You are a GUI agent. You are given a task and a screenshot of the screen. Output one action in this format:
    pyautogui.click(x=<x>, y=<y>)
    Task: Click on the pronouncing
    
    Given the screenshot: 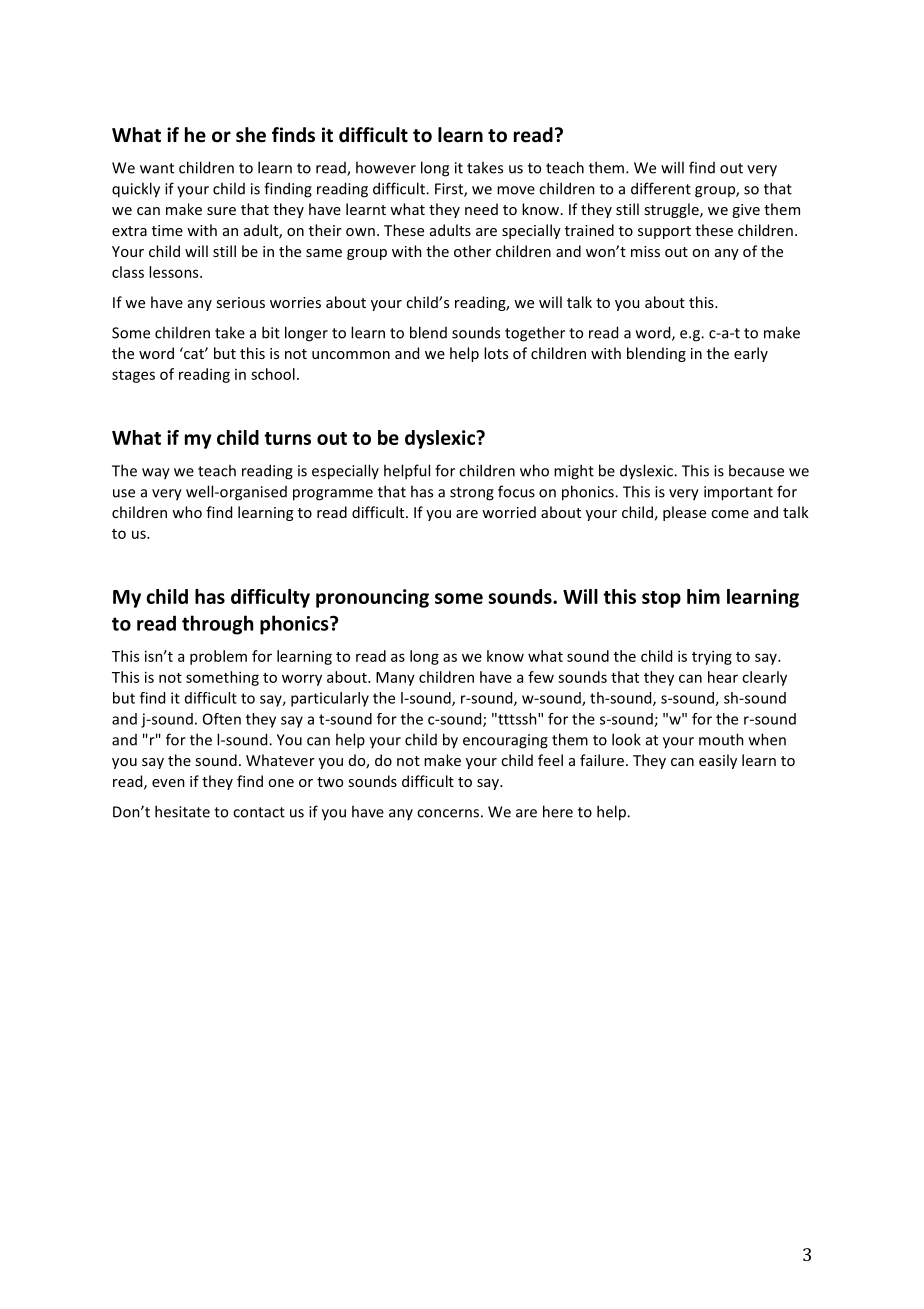 What is the action you would take?
    pyautogui.click(x=372, y=598)
